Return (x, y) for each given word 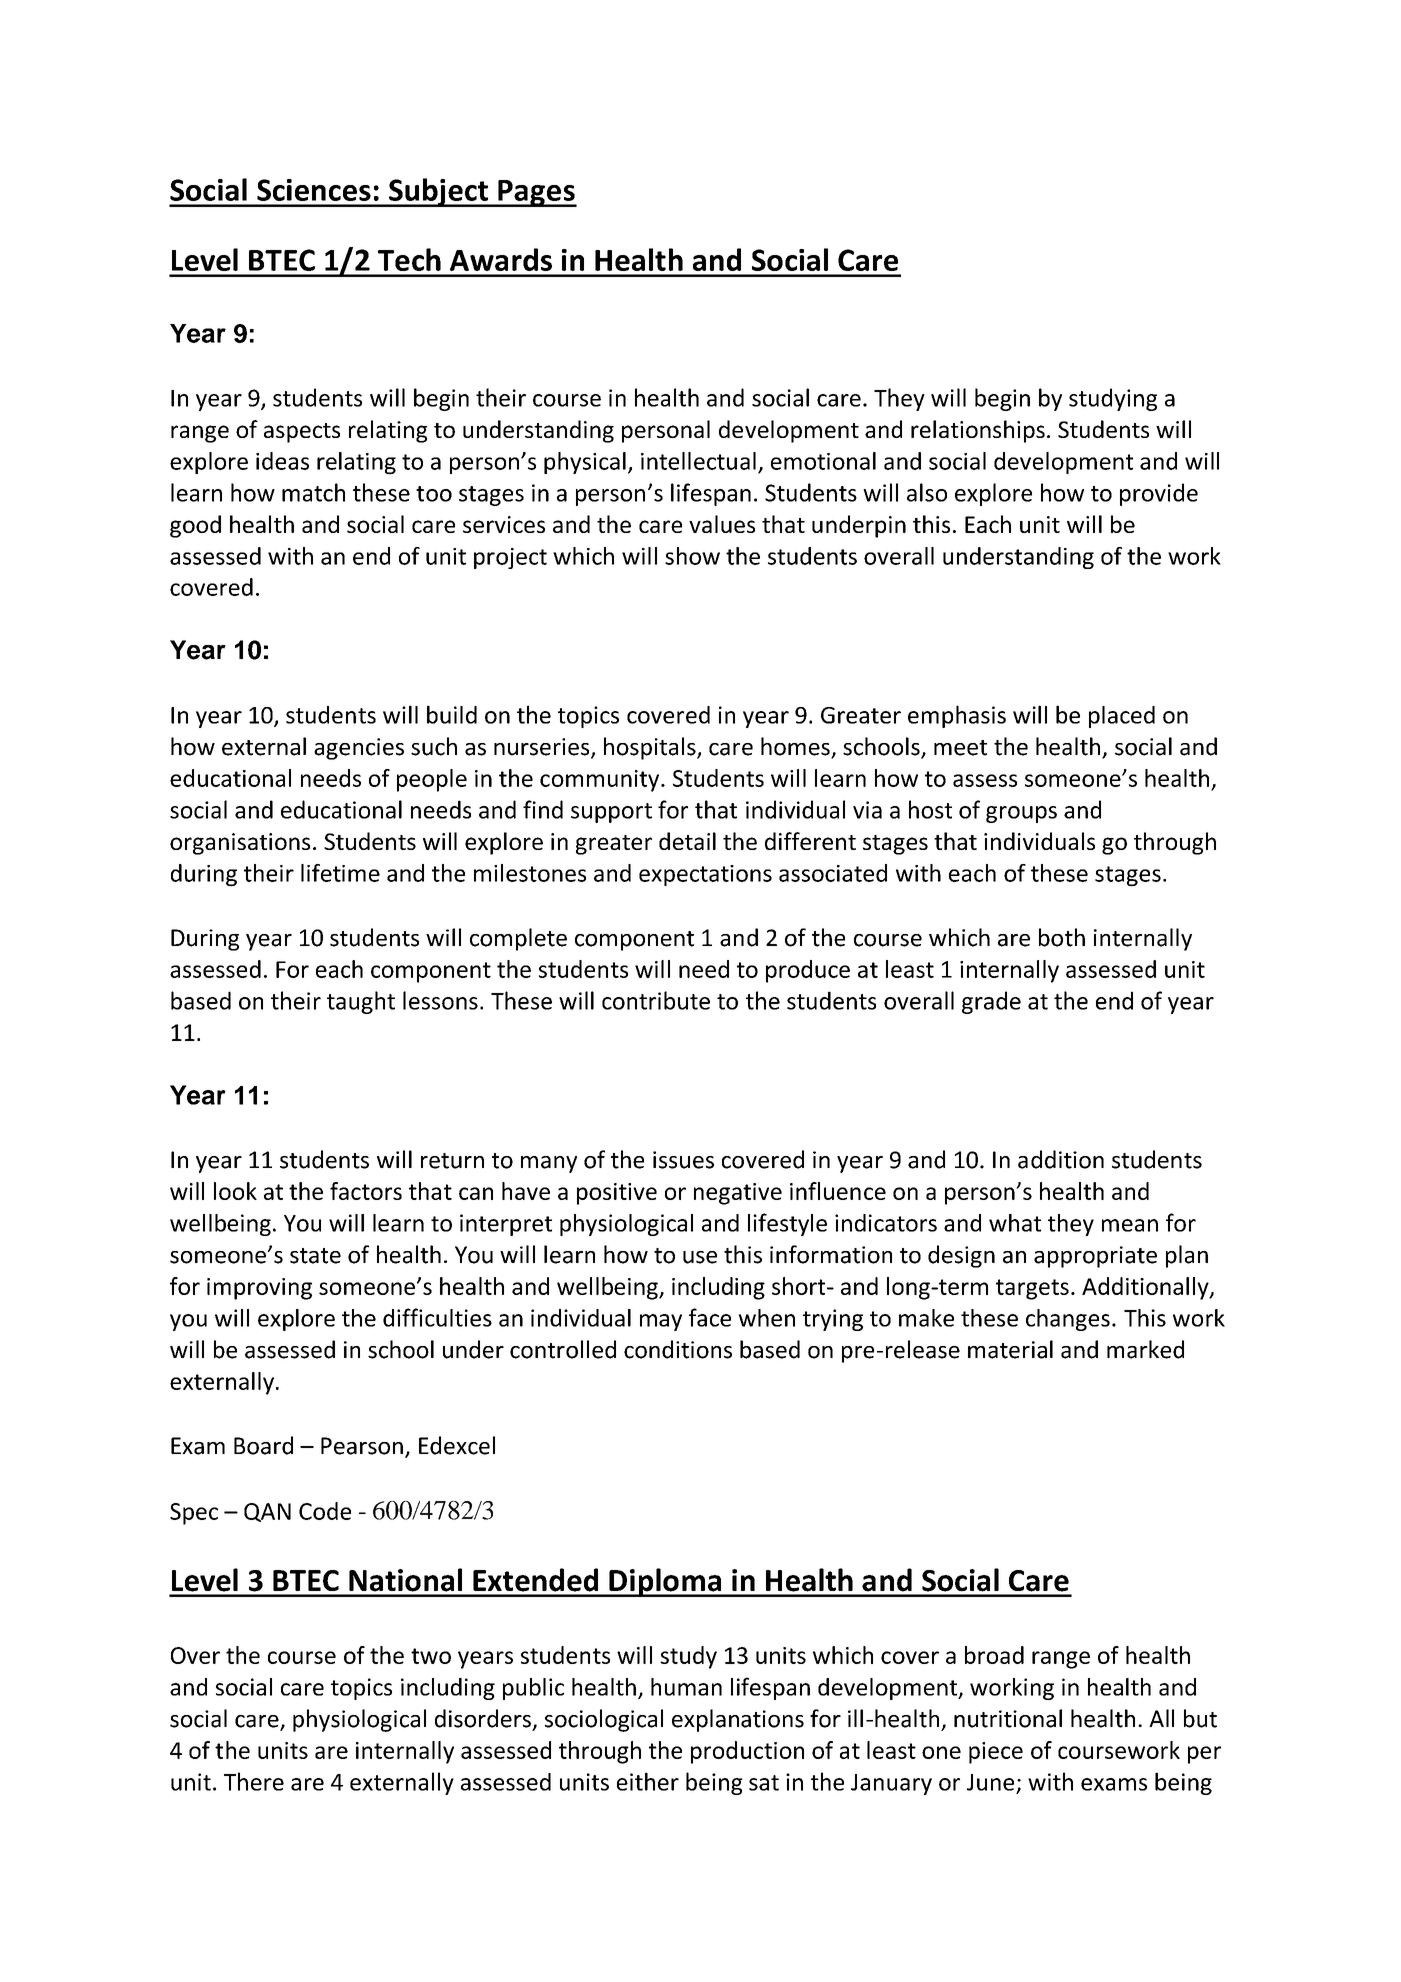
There (254, 1781)
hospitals (651, 748)
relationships (978, 431)
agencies (359, 749)
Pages (536, 193)
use (700, 1257)
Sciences (314, 190)
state (315, 1256)
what (1015, 1223)
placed (1122, 717)
